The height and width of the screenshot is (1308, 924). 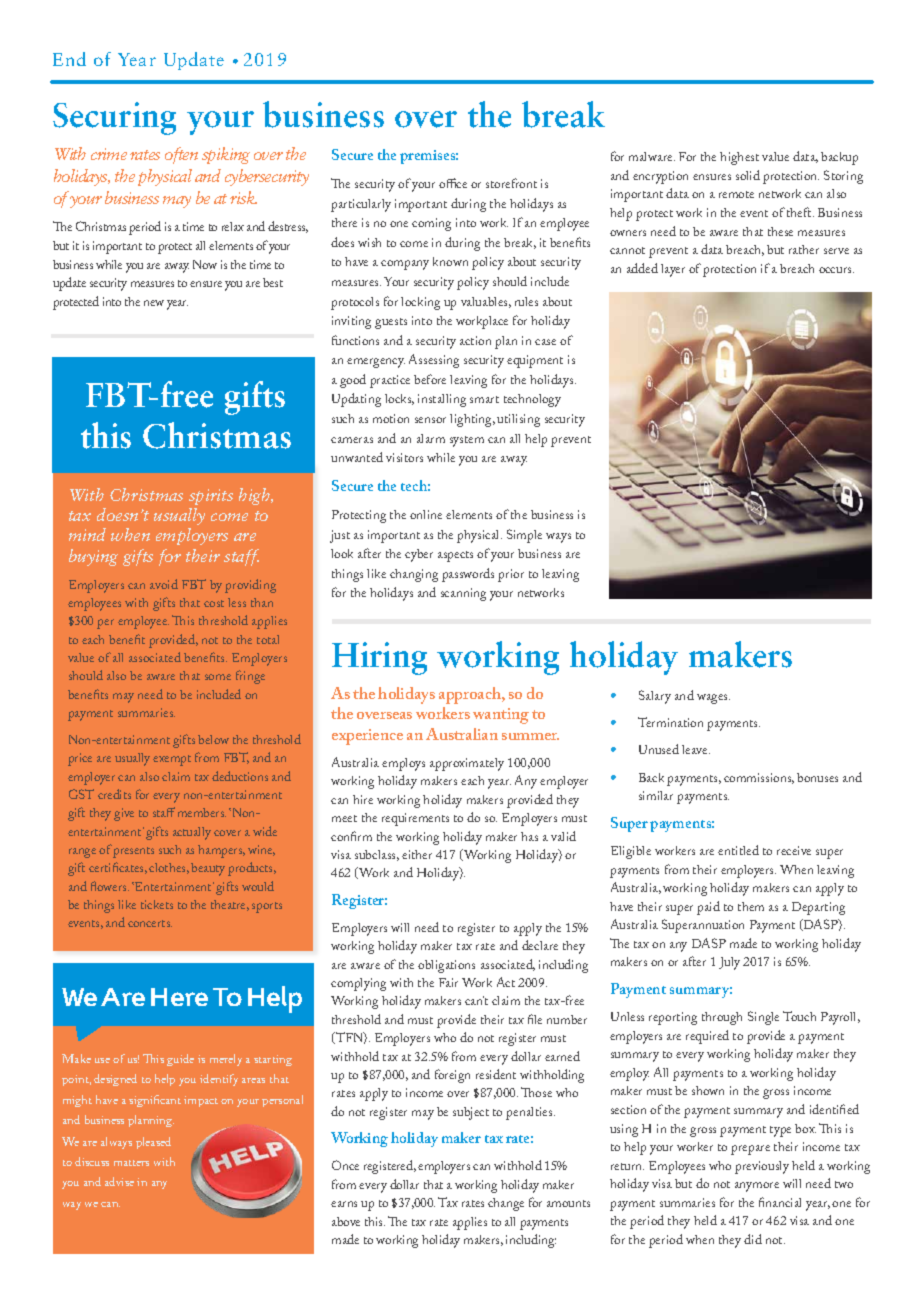 What do you see at coordinates (748, 175) in the screenshot?
I see `solid` at bounding box center [748, 175].
